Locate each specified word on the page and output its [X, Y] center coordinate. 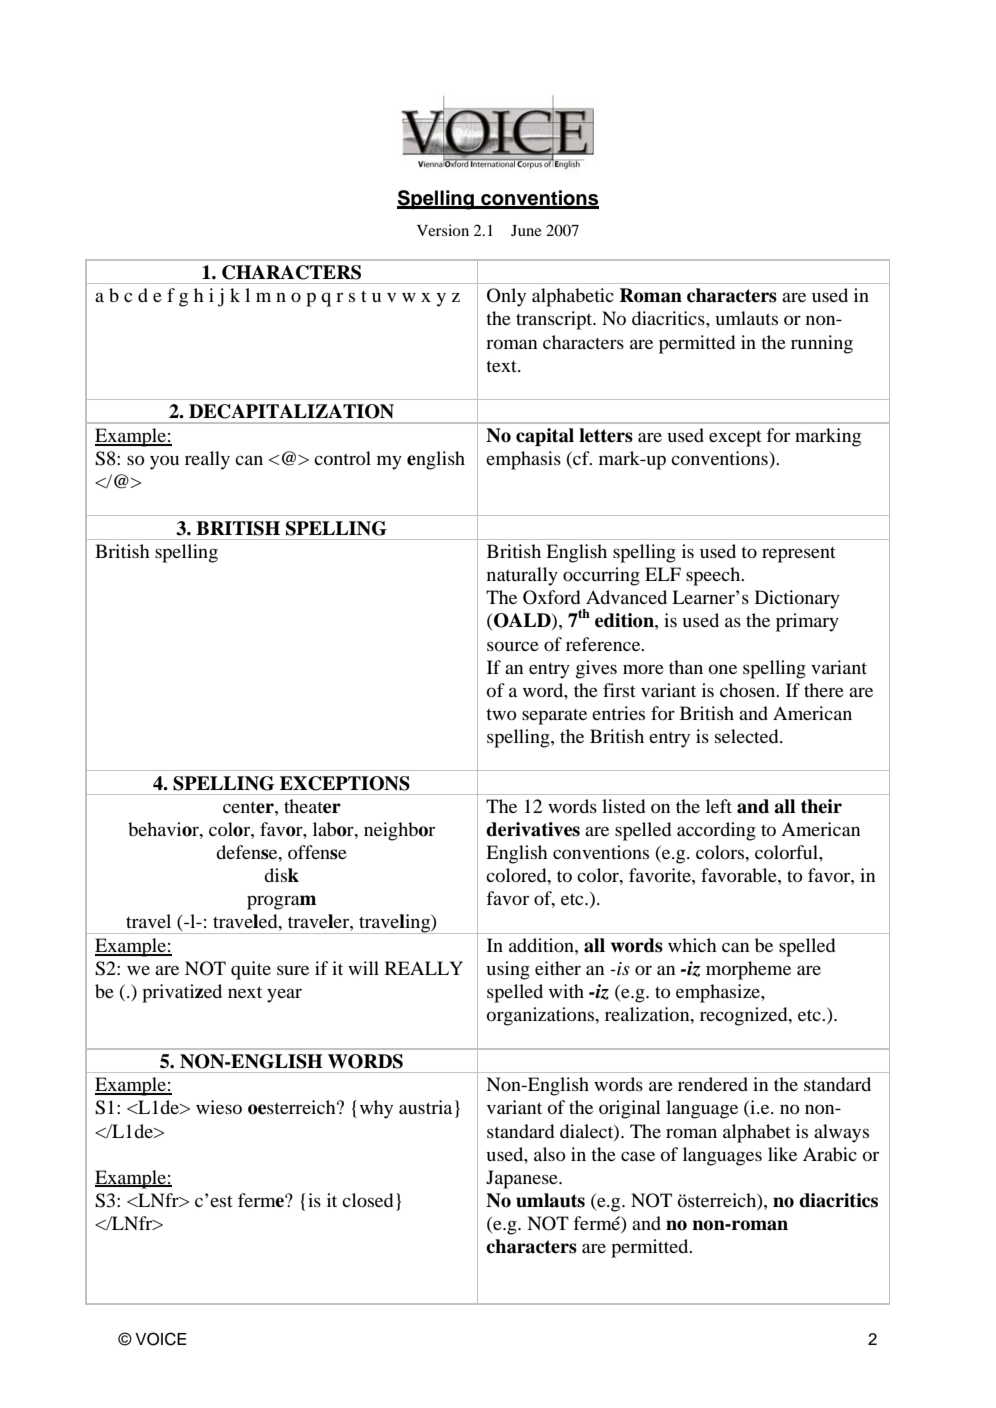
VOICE [161, 1339]
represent [798, 555]
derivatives [533, 829]
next [245, 992]
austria [425, 1107]
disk [281, 875]
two [501, 714]
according [716, 831]
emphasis [523, 460]
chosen [749, 690]
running [822, 344]
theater [312, 806]
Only [506, 297]
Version [443, 230]
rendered [713, 1084]
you [164, 462]
